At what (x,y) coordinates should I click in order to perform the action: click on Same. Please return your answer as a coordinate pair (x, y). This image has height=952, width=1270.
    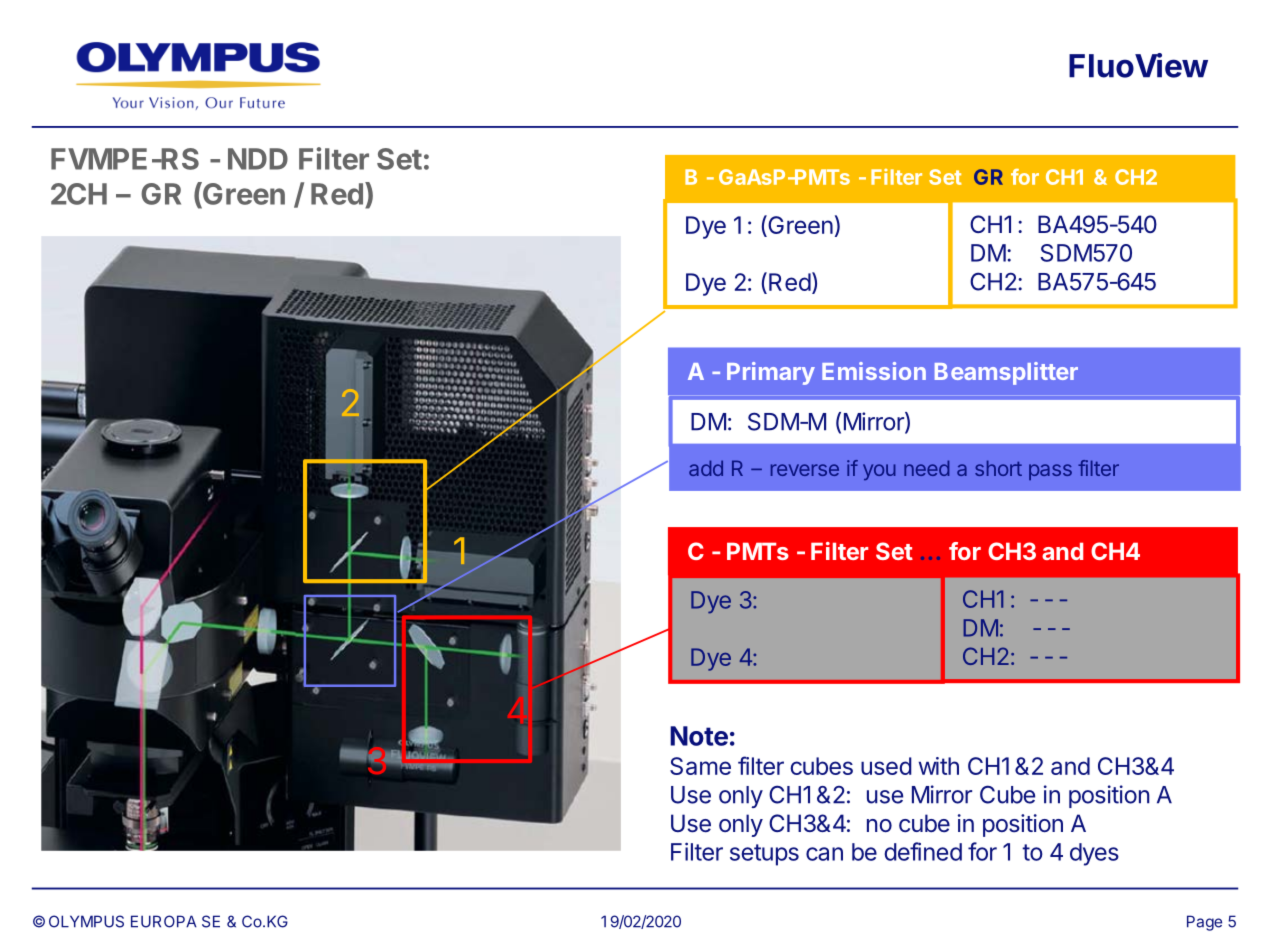
    Looking at the image, I should click on (700, 766).
